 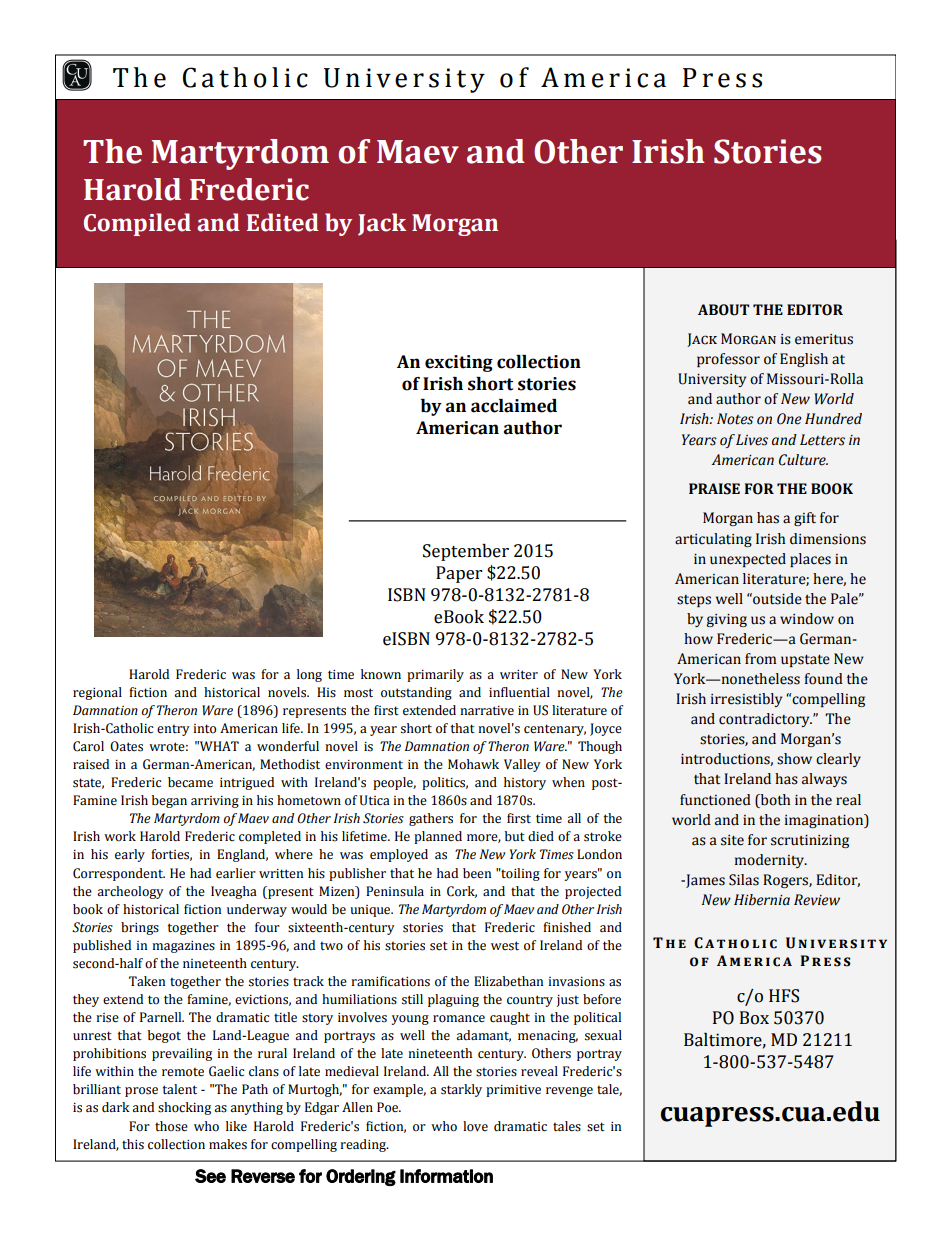 What do you see at coordinates (514, 406) in the screenshot?
I see `acclaimed` at bounding box center [514, 406].
